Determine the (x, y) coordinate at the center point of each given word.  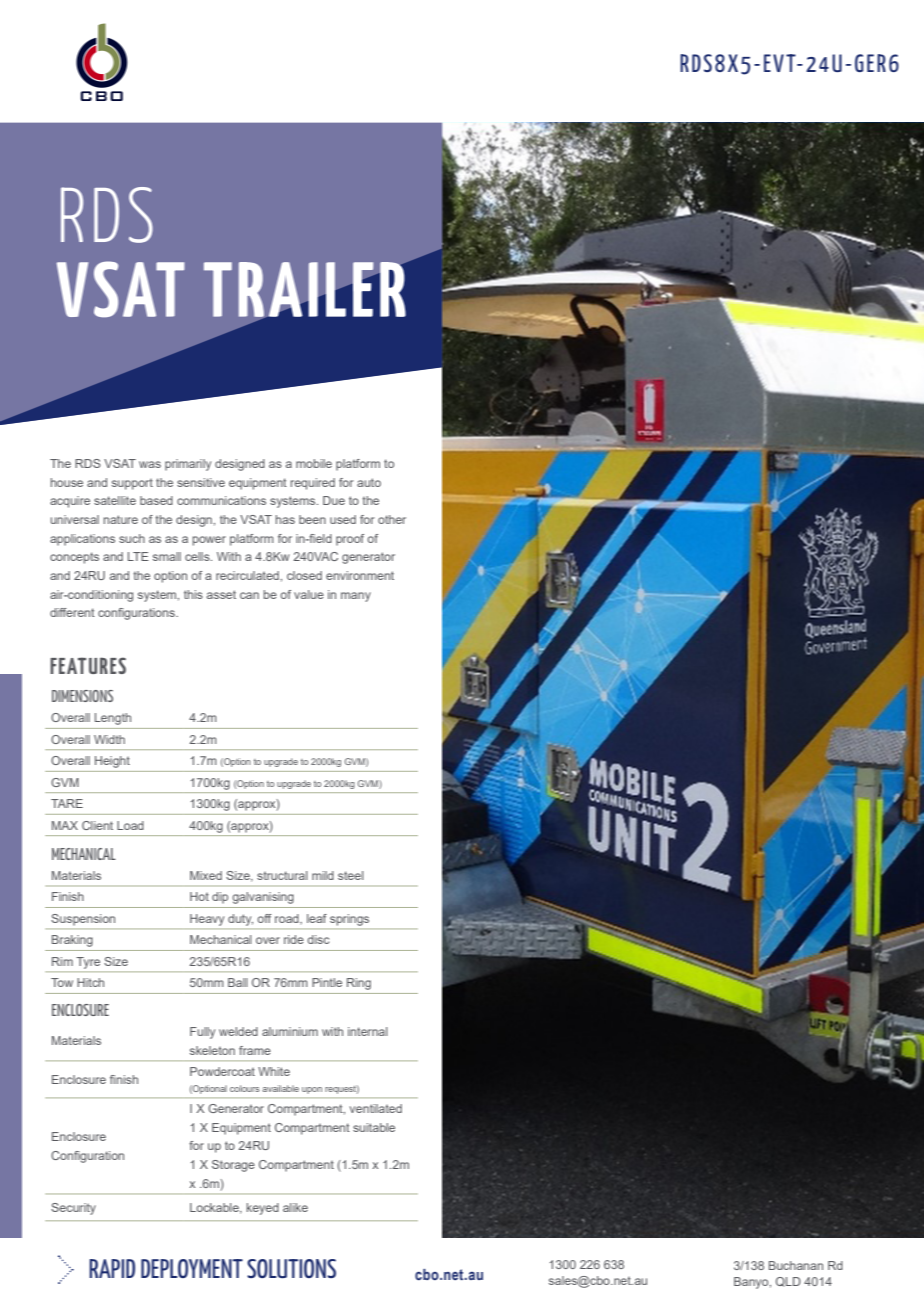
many (356, 597)
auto (369, 482)
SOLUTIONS (291, 1268)
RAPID (112, 1268)
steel (351, 875)
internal (368, 1031)
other (392, 519)
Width (109, 739)
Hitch (90, 982)
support (132, 484)
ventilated (376, 1108)
